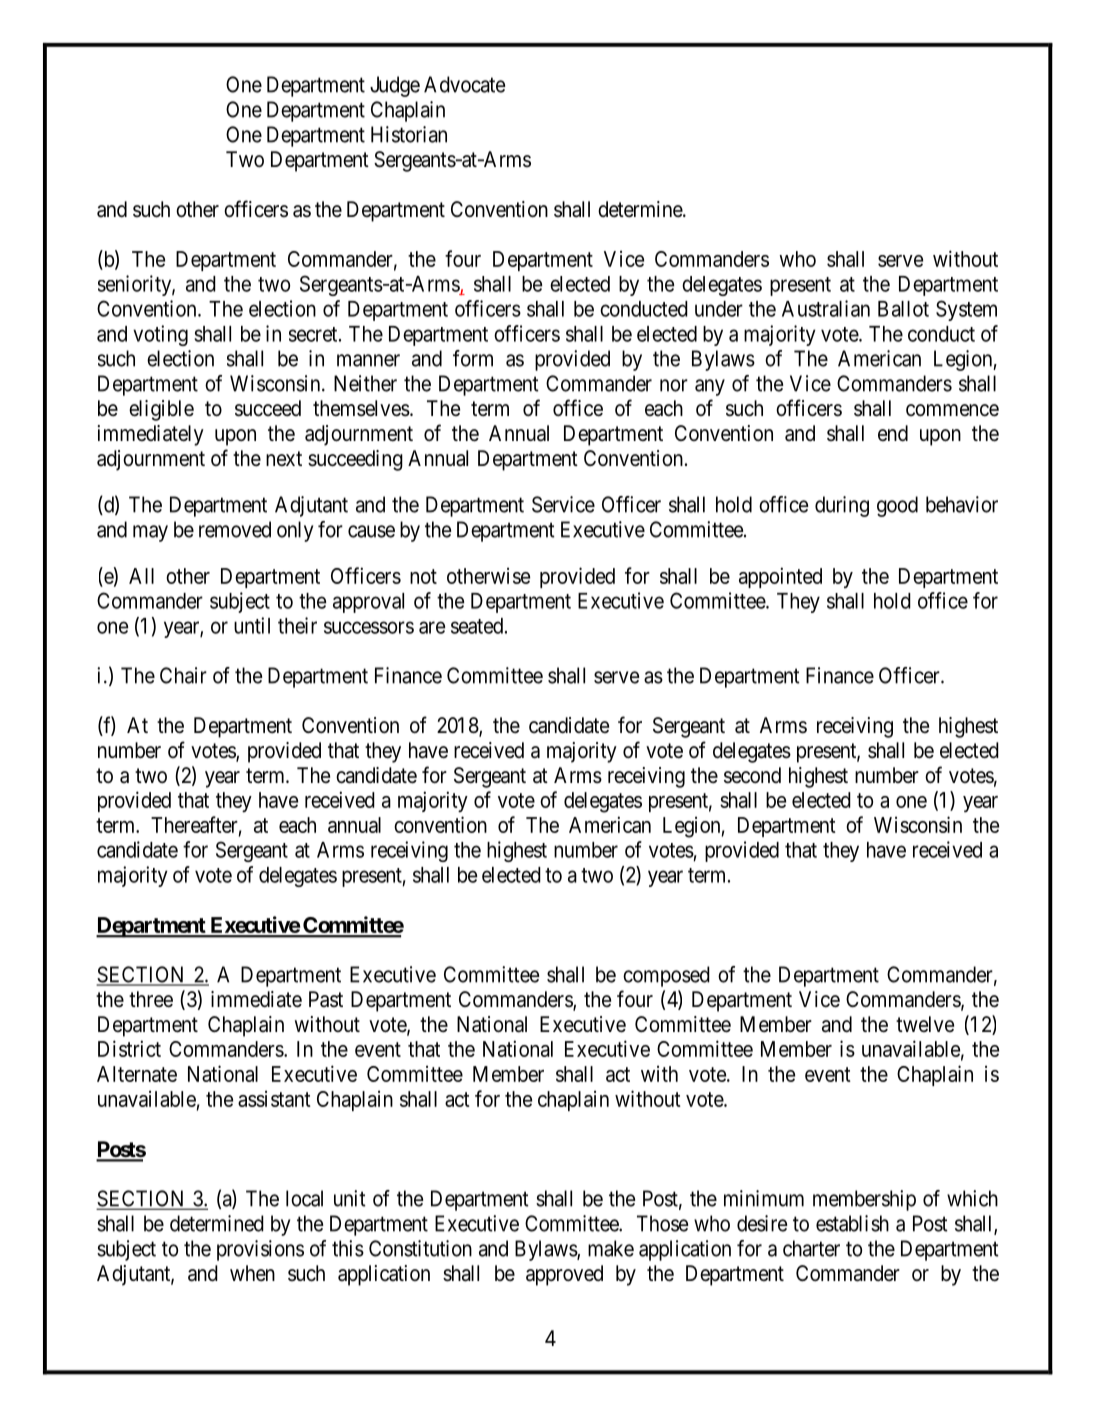  Describe the element at coordinates (903, 309) in the screenshot. I see `Ballot` at that location.
